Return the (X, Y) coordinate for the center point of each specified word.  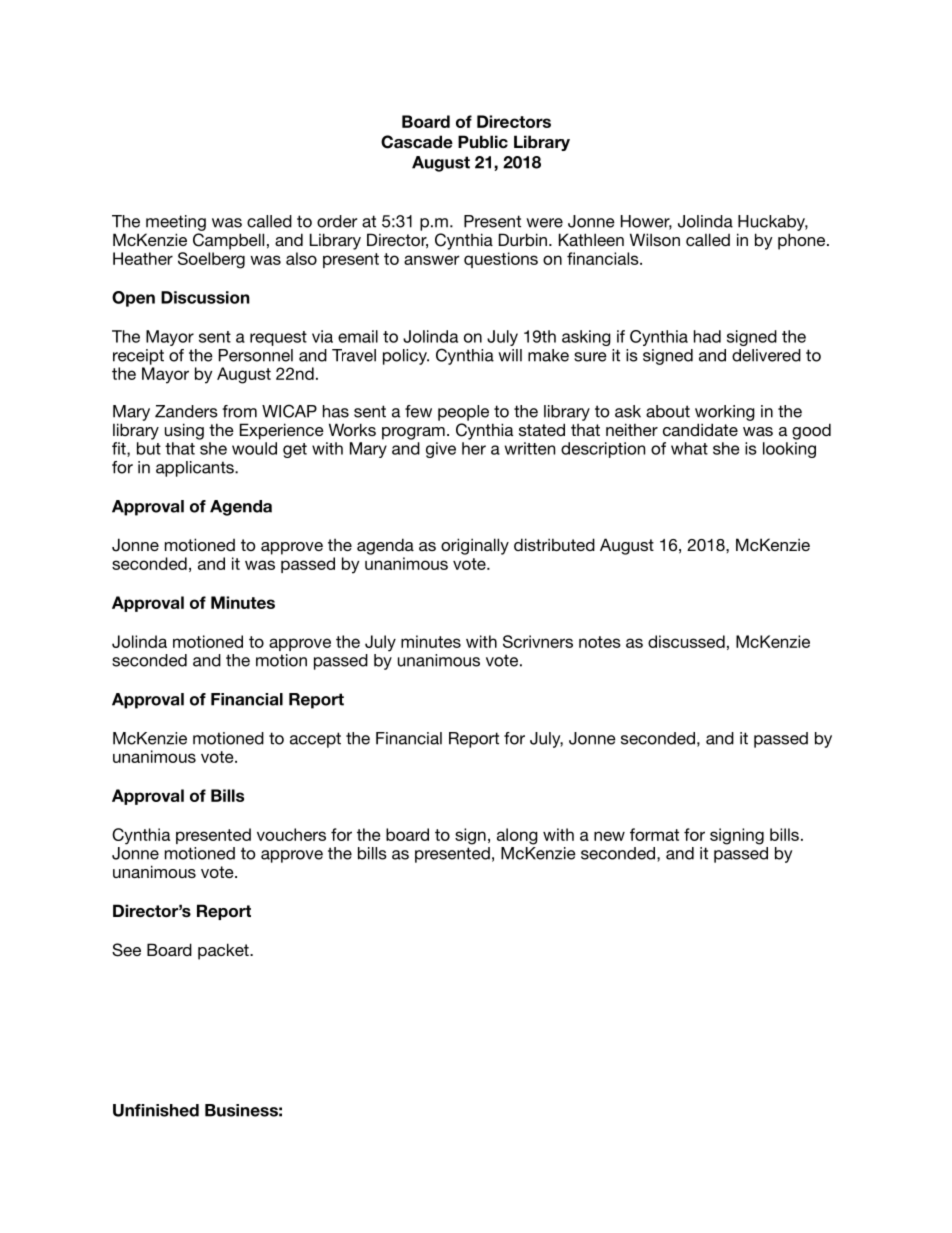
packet (224, 951)
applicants (196, 469)
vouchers (291, 834)
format (654, 834)
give (441, 450)
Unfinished (156, 1110)
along (517, 836)
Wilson (655, 239)
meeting (176, 223)
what (689, 448)
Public (483, 141)
